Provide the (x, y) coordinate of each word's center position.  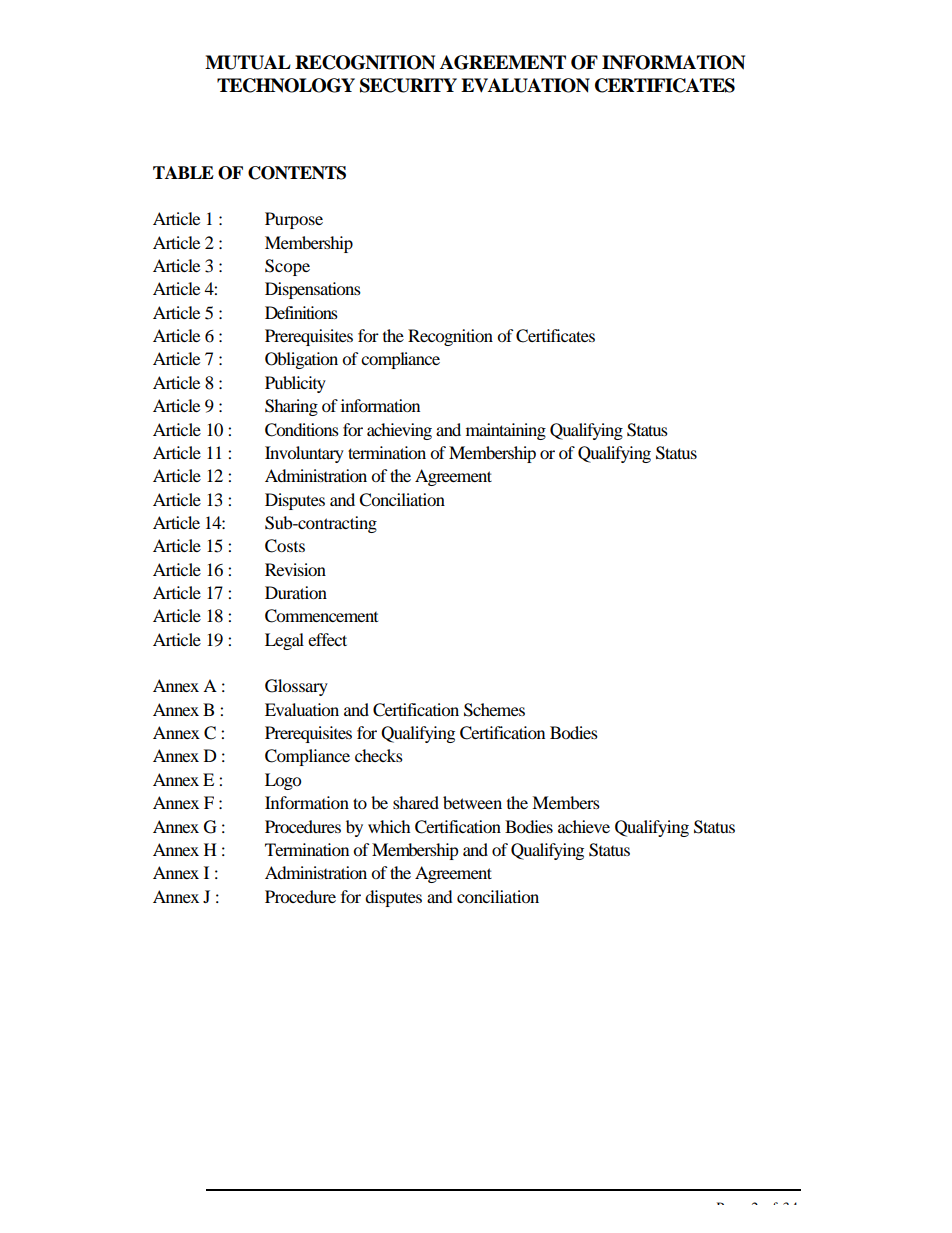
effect (327, 639)
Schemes (494, 710)
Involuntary (304, 454)
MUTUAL (248, 62)
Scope (287, 267)
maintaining (506, 431)
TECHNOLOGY (286, 85)
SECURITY (408, 85)
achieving (399, 431)
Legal (284, 641)
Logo (283, 781)
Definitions (301, 312)
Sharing (291, 407)
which (389, 826)
